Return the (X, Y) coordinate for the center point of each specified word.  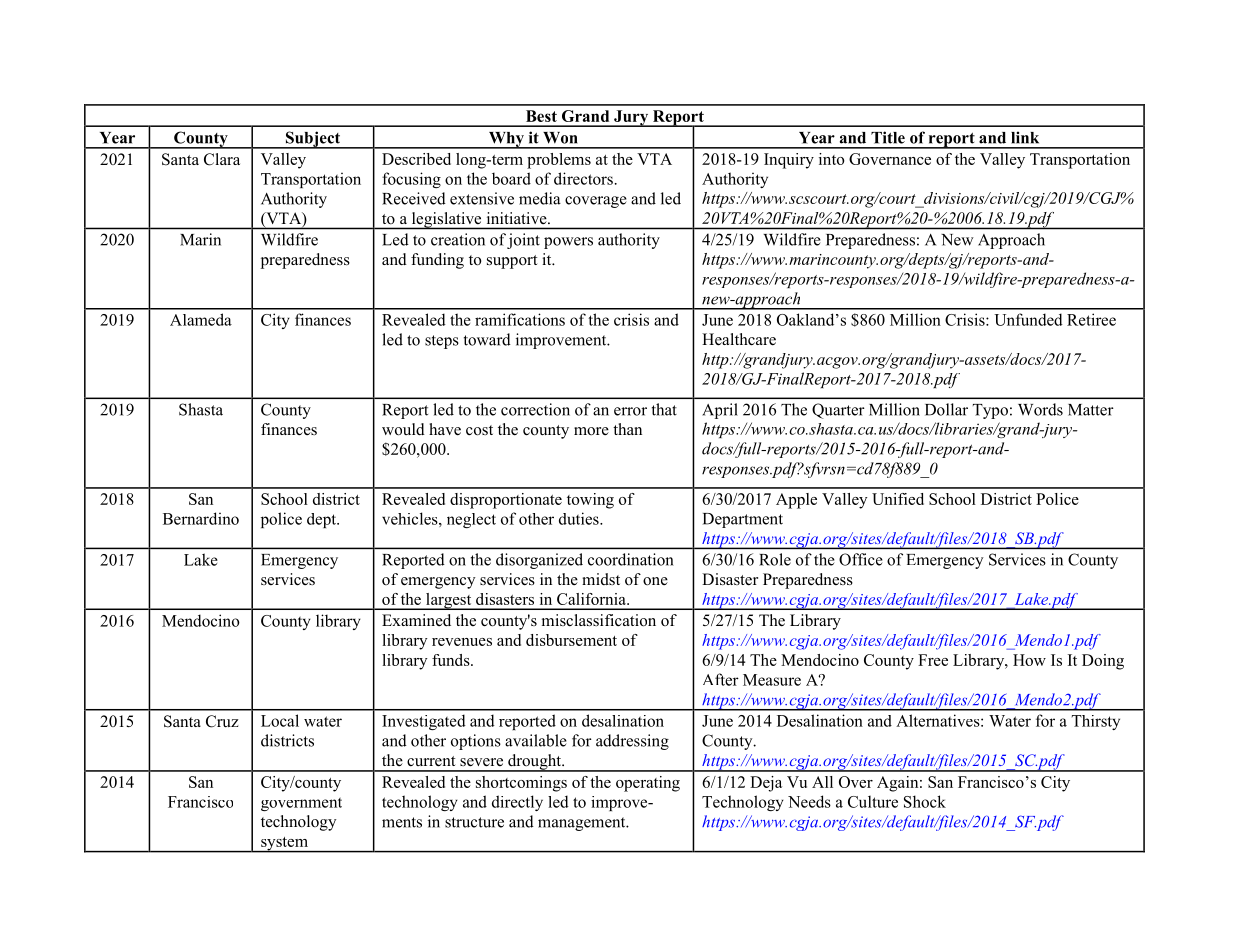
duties (580, 518)
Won (560, 138)
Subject (313, 140)
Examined (416, 620)
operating (648, 784)
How (1029, 660)
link (1025, 137)
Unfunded (1028, 319)
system (284, 845)
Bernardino (201, 518)
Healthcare (739, 339)
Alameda (201, 319)
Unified (898, 499)
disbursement (571, 640)
